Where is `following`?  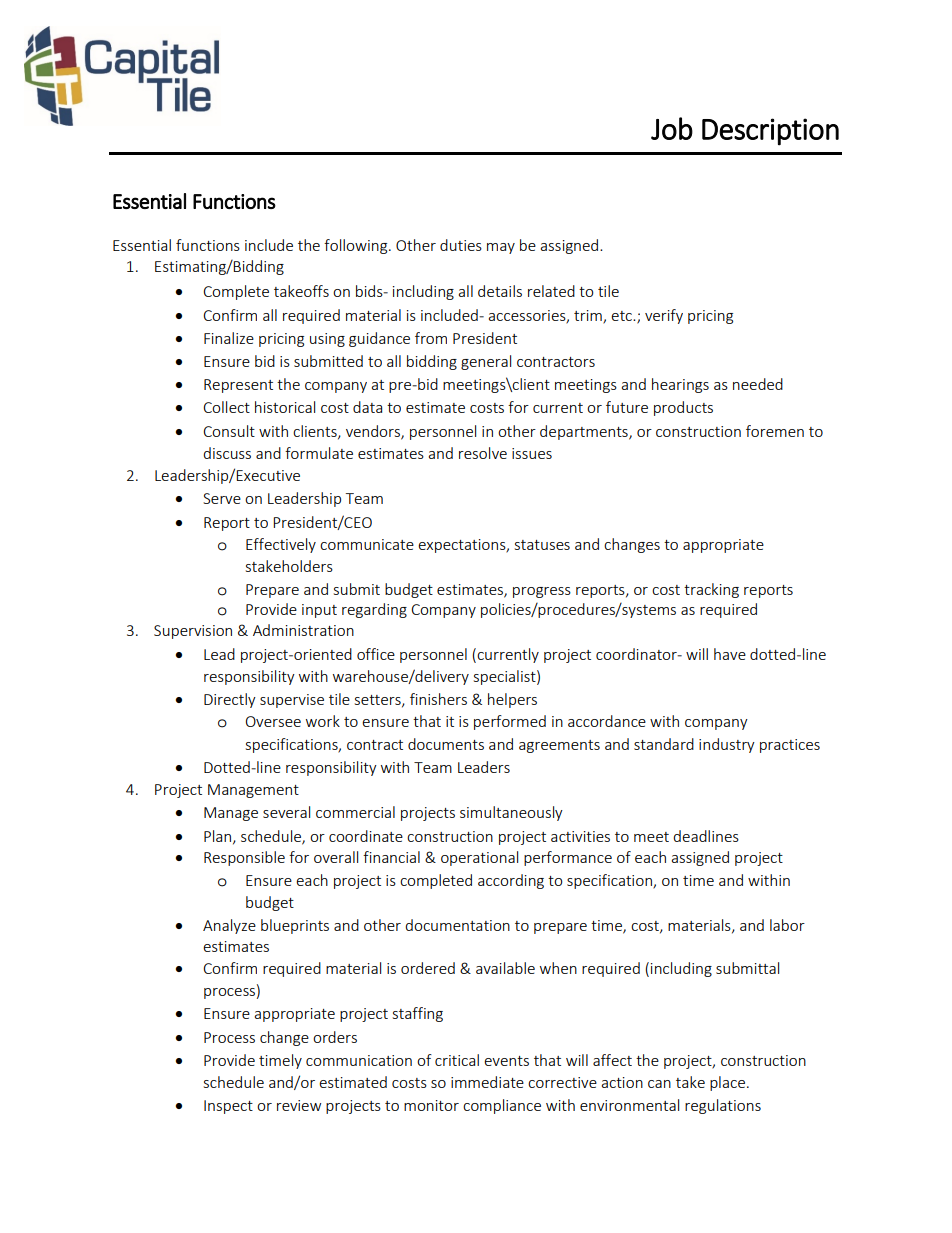
following is located at coordinates (357, 246).
